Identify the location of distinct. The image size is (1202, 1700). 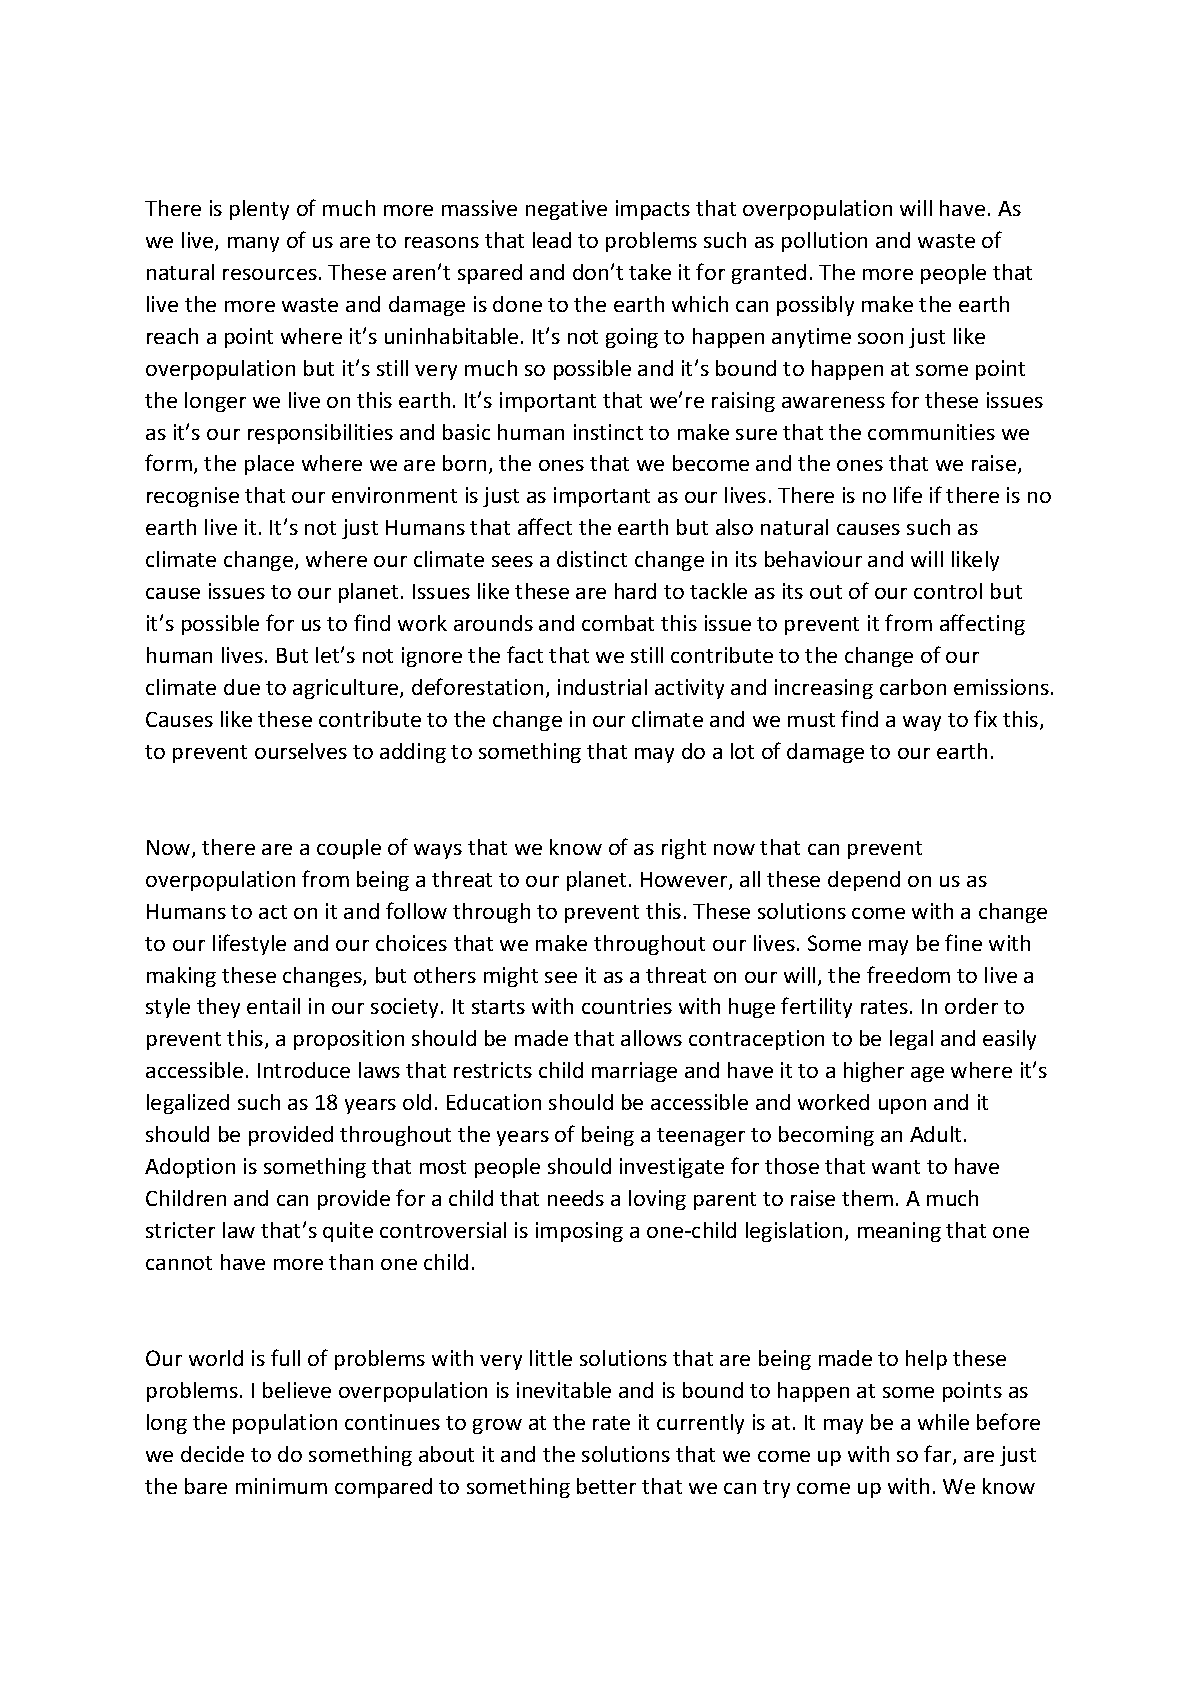
(592, 559).
